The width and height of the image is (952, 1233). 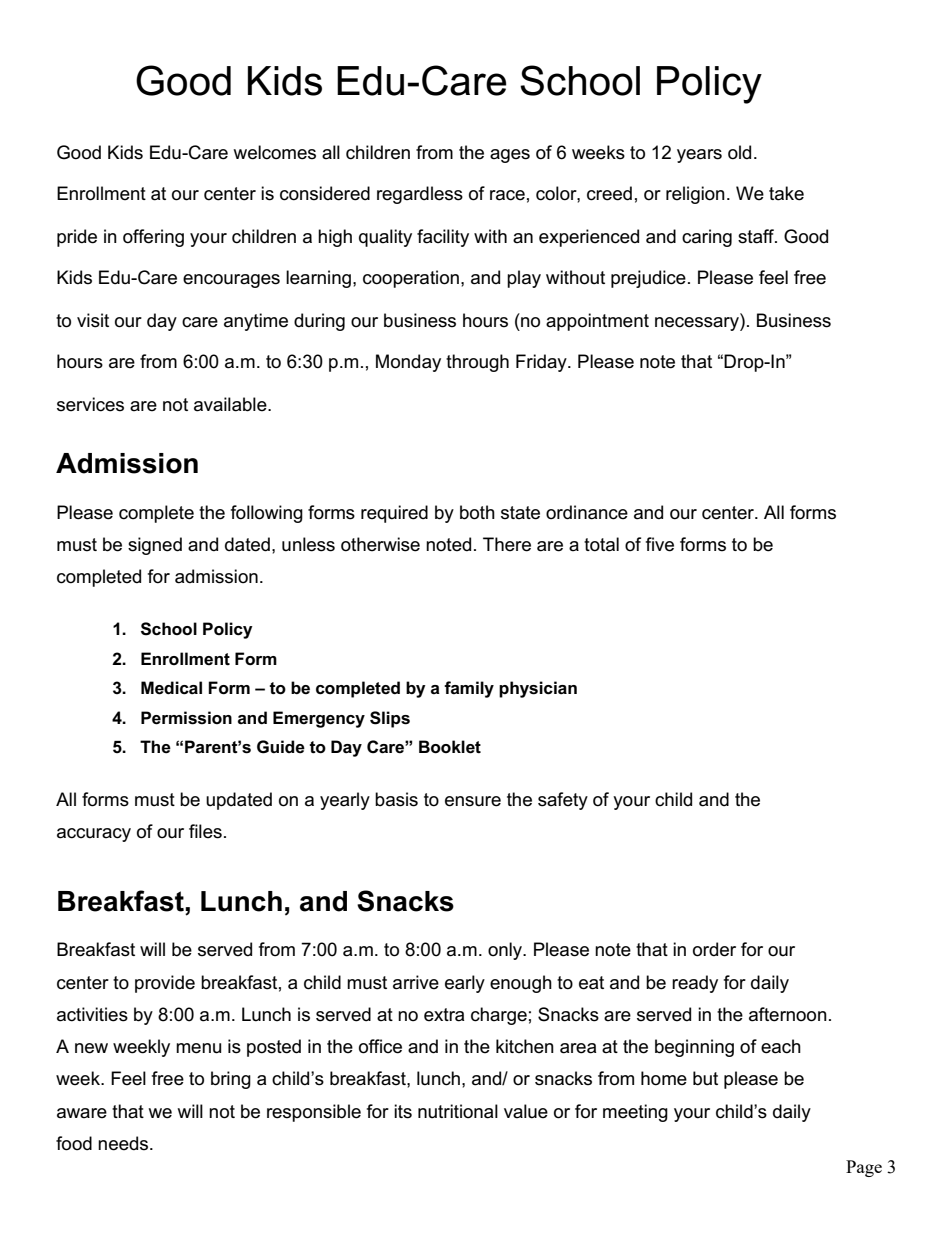 I want to click on provide, so click(x=165, y=984).
